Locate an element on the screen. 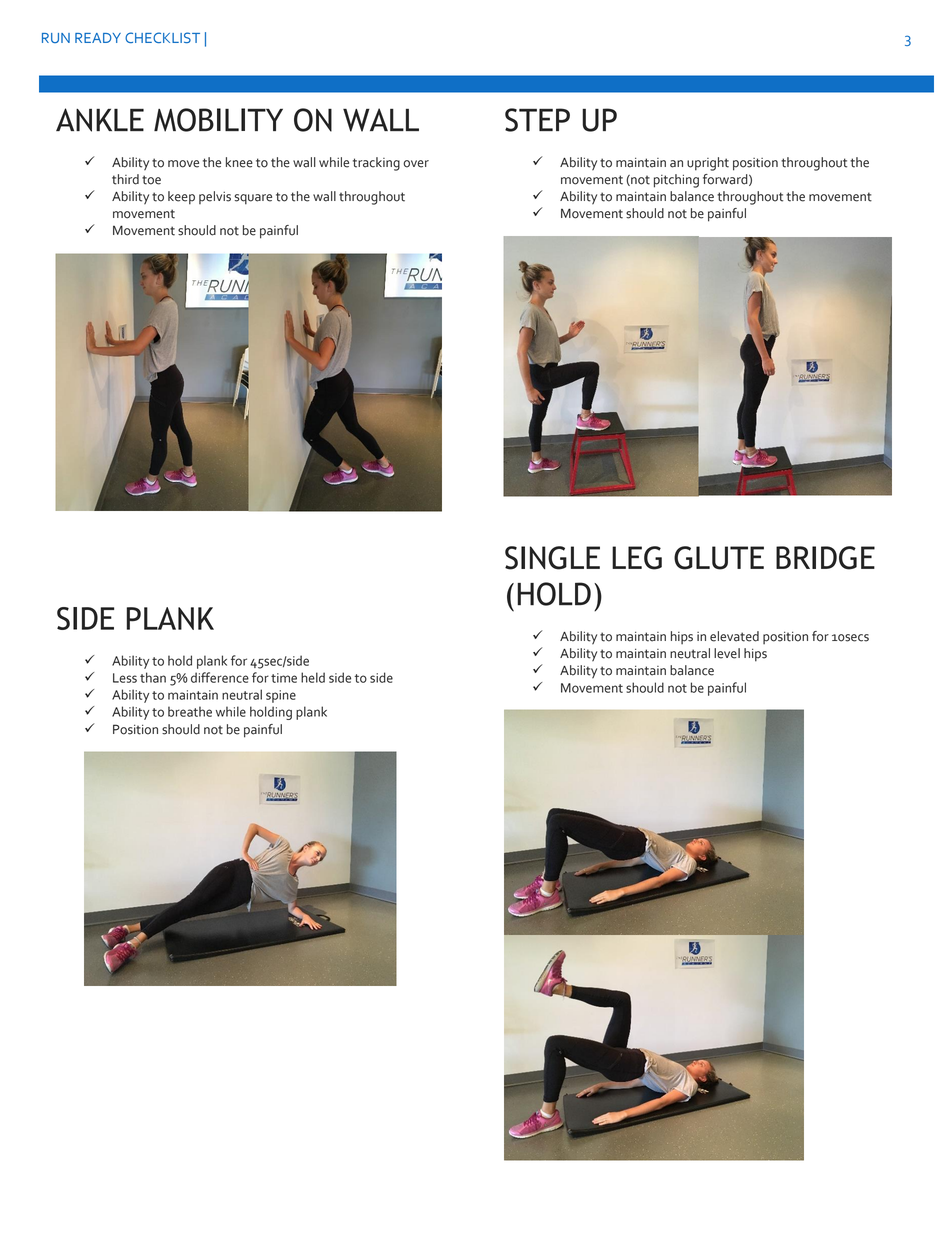 The height and width of the screenshot is (1233, 952). than is located at coordinates (153, 677).
